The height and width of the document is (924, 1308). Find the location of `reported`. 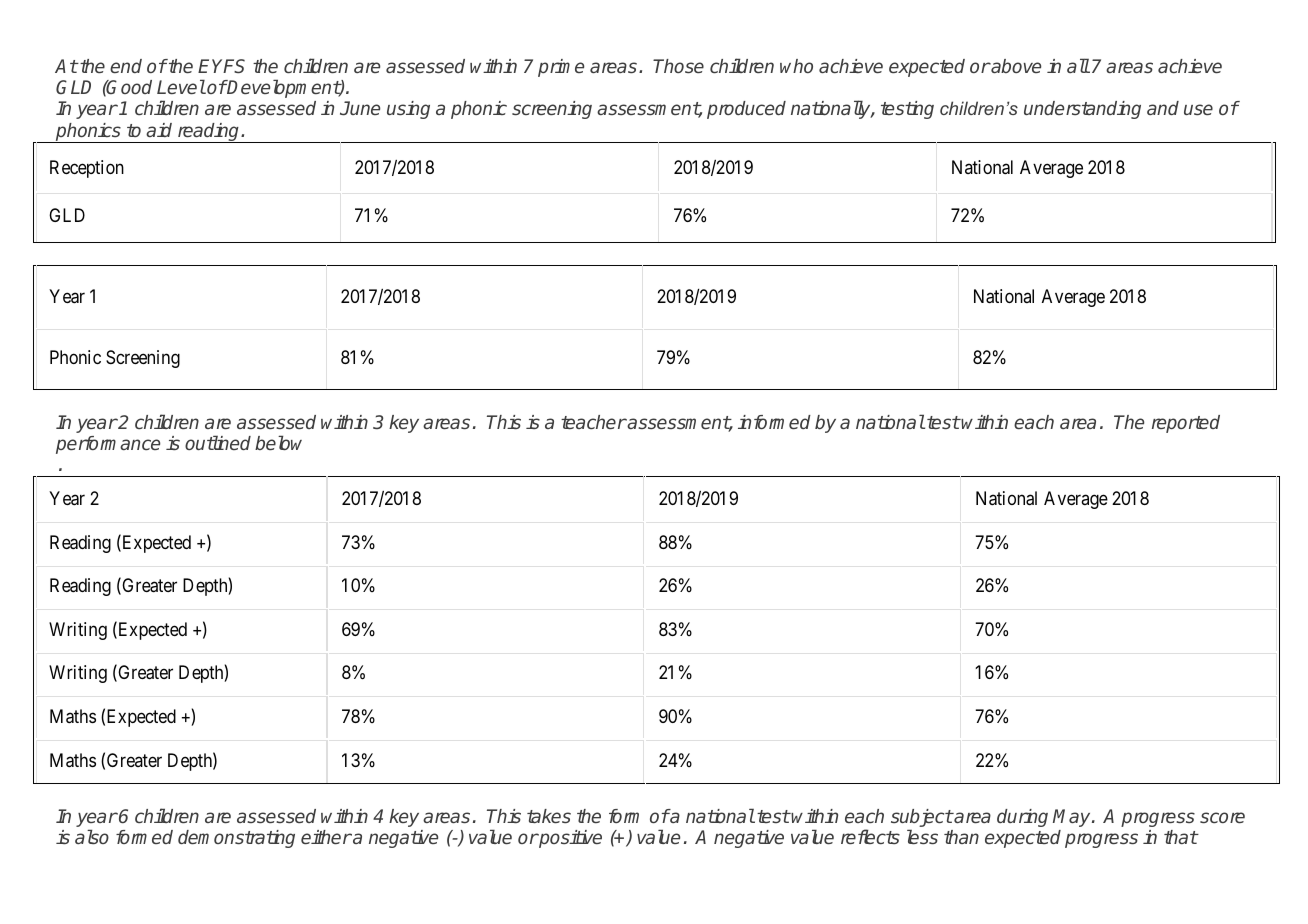

reported is located at coordinates (1186, 424).
